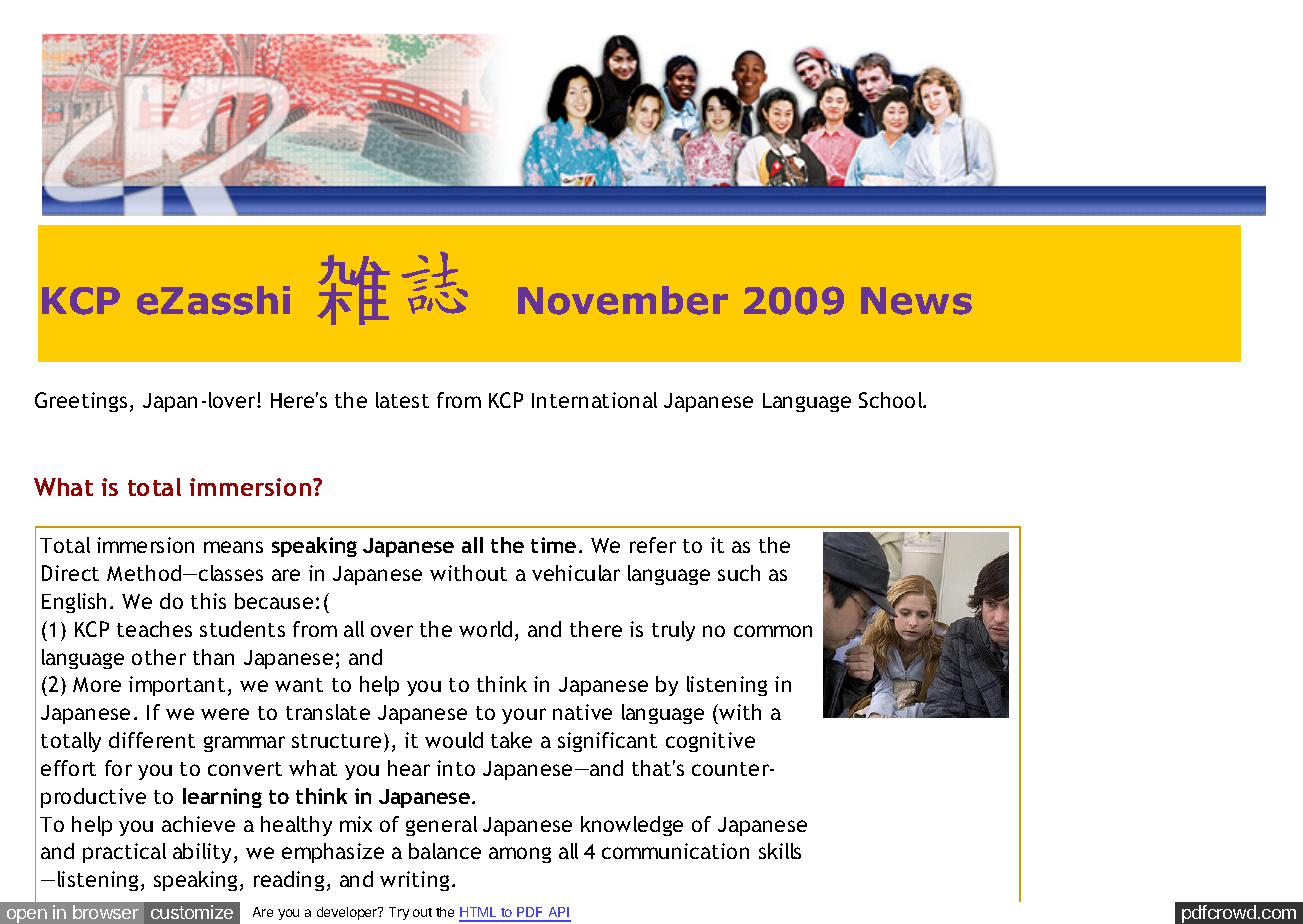  Describe the element at coordinates (152, 740) in the screenshot. I see `different` at that location.
